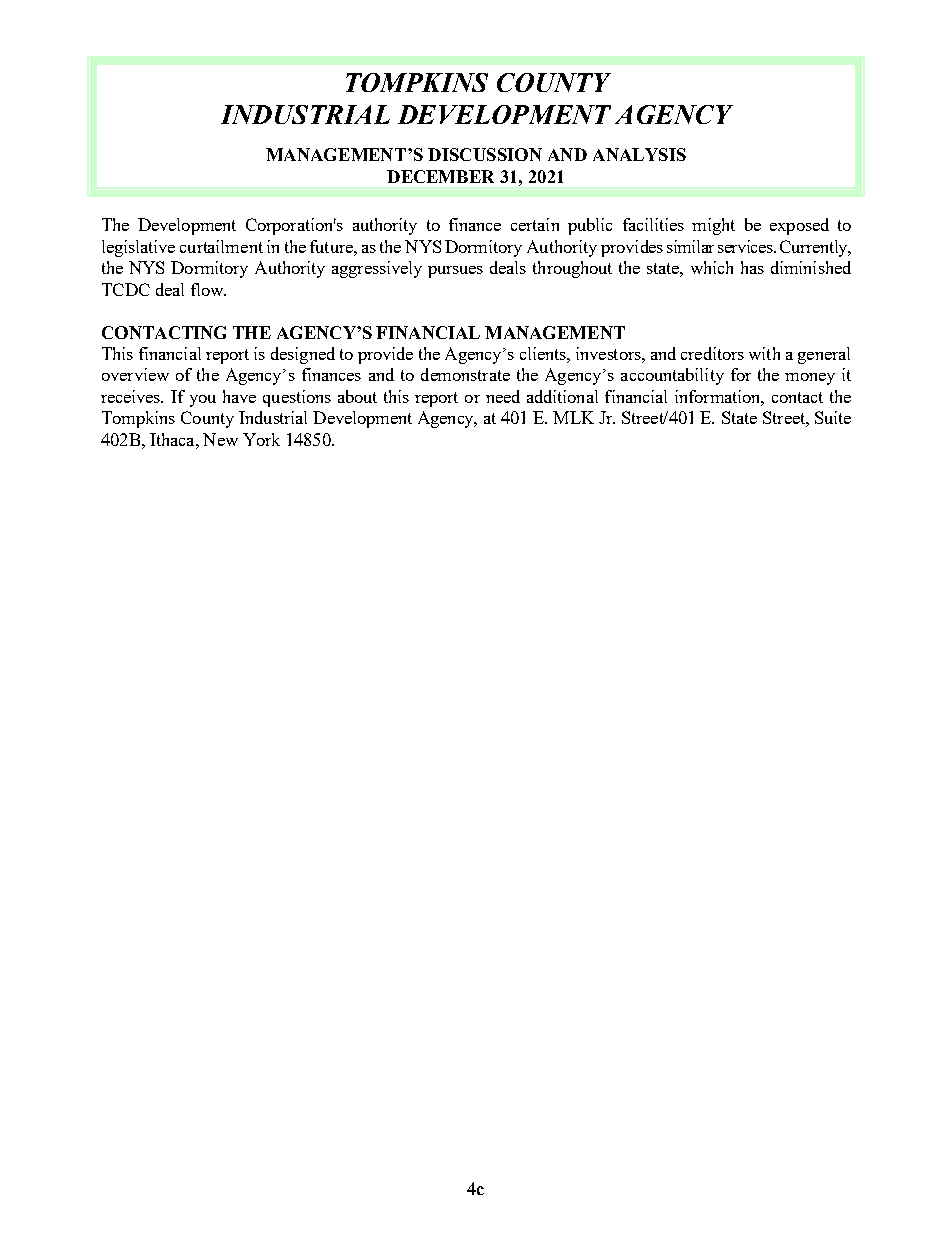 Image resolution: width=952 pixels, height=1233 pixels. What do you see at coordinates (639, 154) in the screenshot?
I see `ANALYSIS` at bounding box center [639, 154].
